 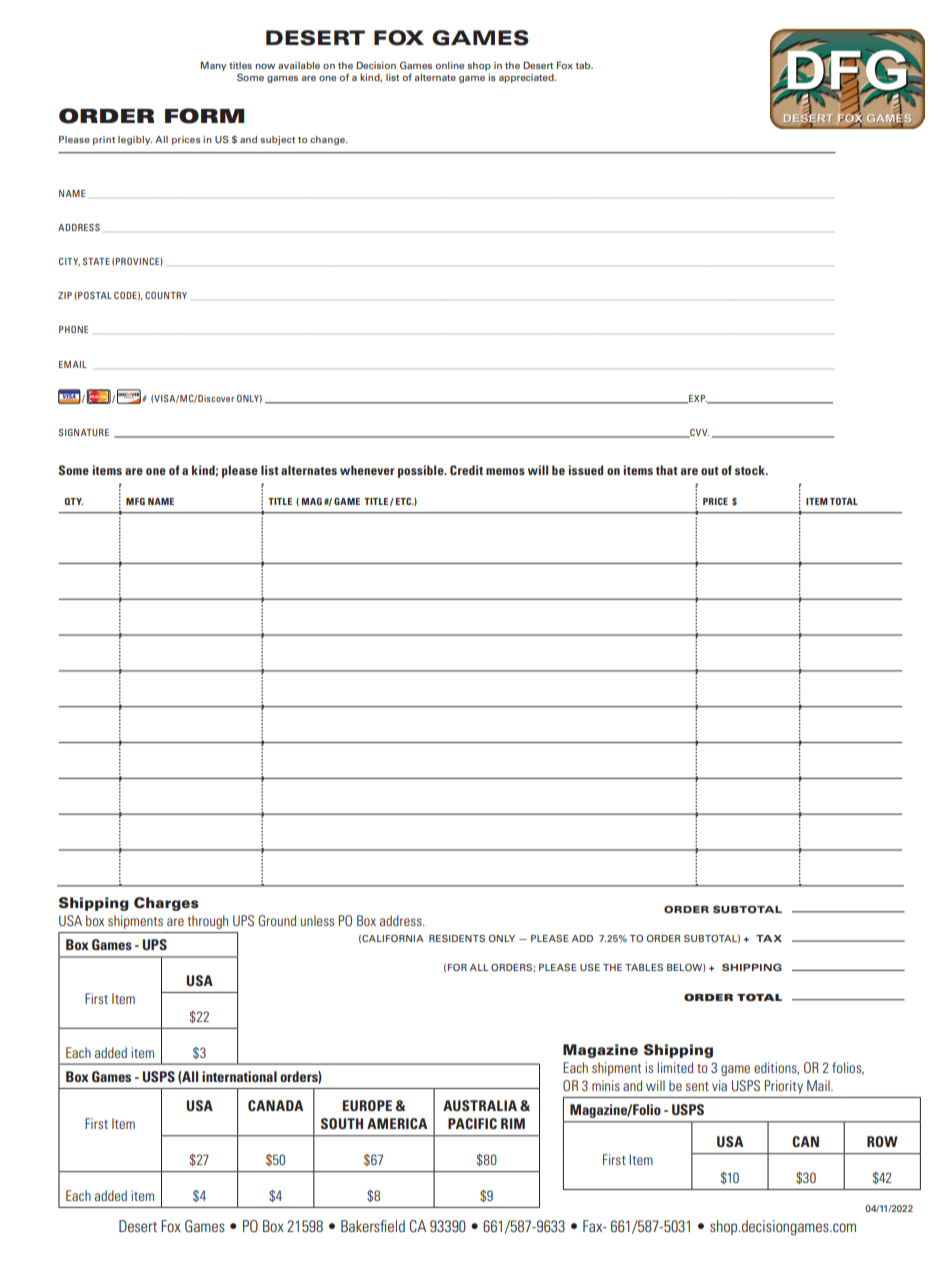 What do you see at coordinates (275, 1105) in the screenshot?
I see `CANADA` at bounding box center [275, 1105].
